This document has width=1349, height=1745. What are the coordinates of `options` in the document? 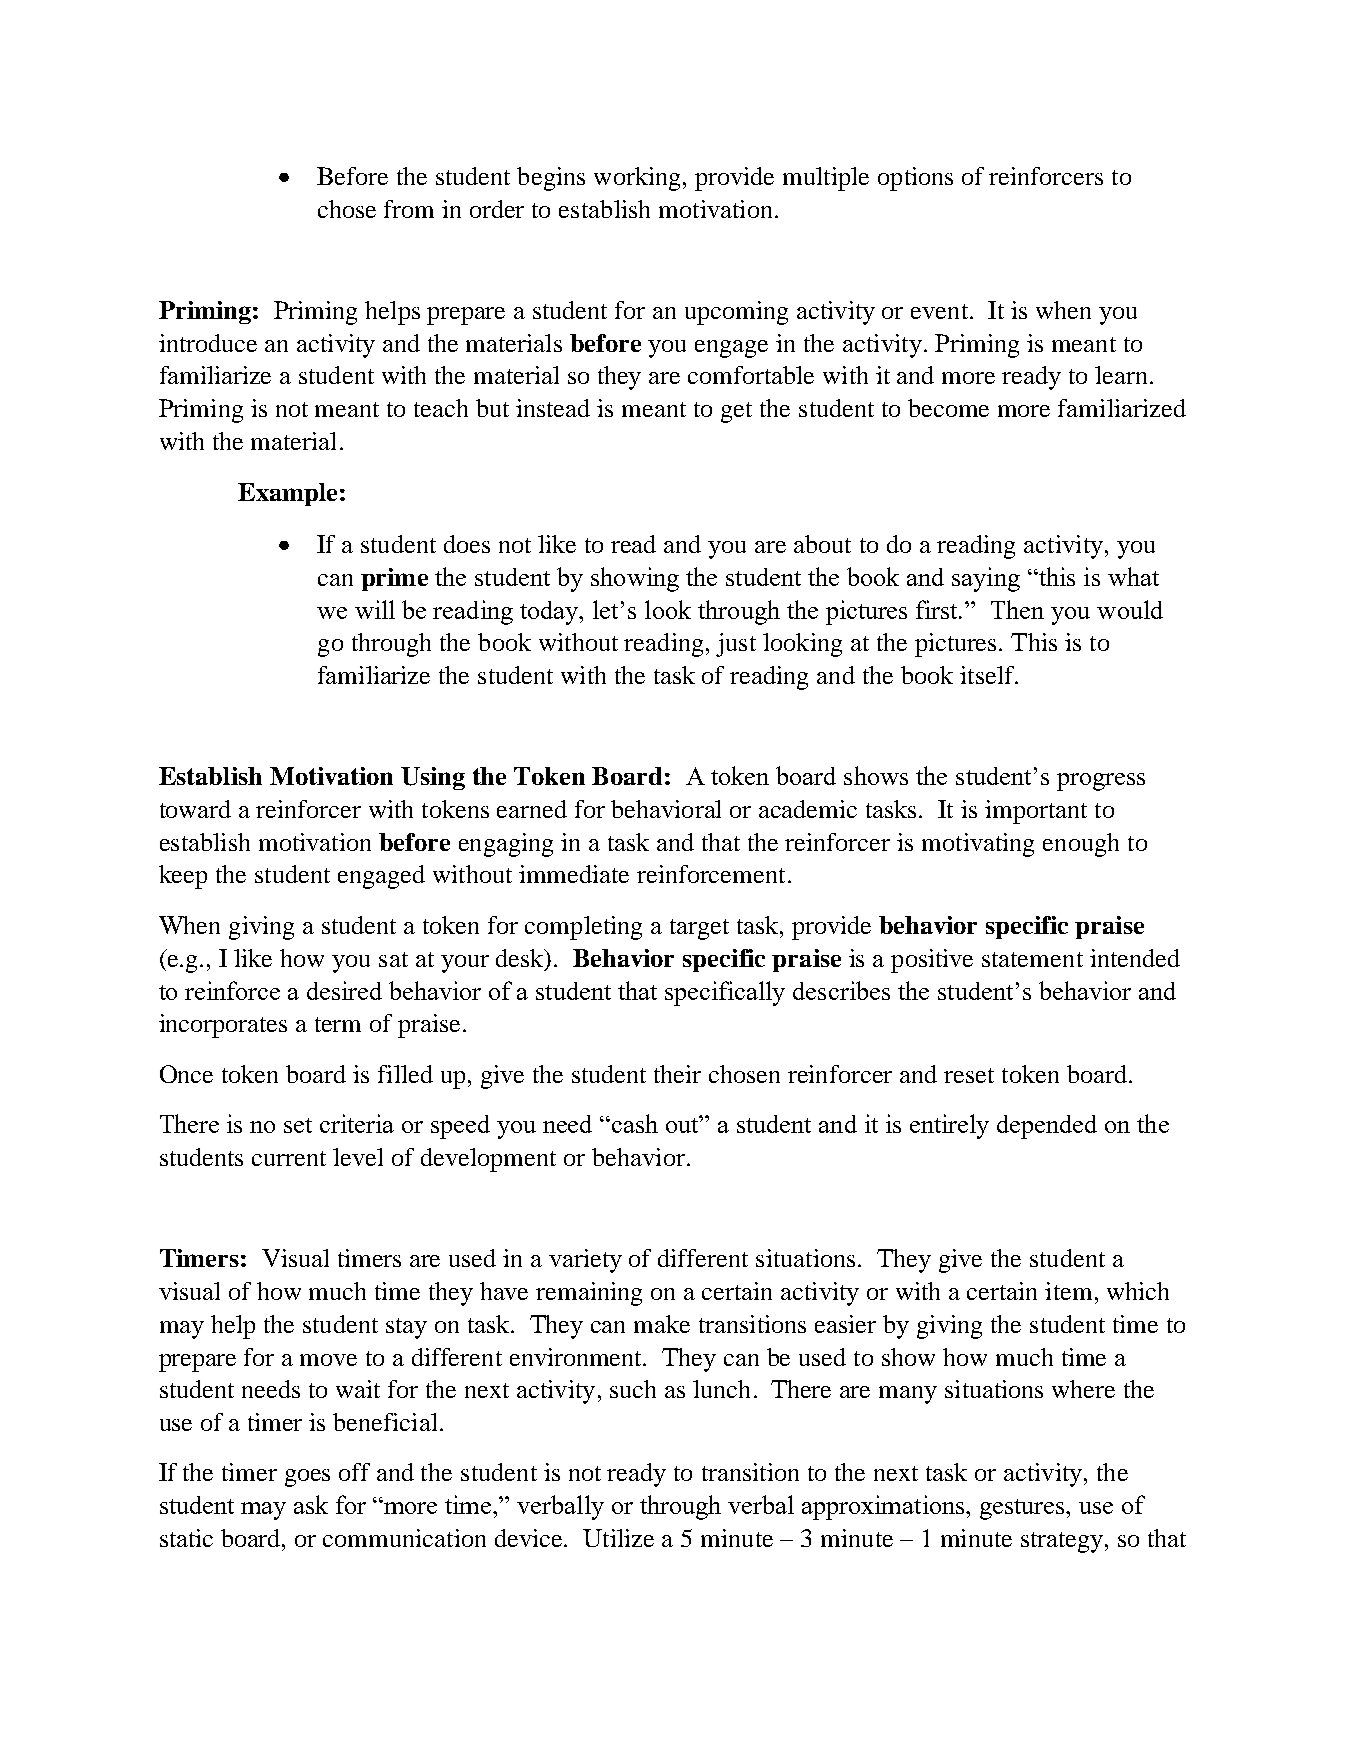 It's located at (915, 179).
